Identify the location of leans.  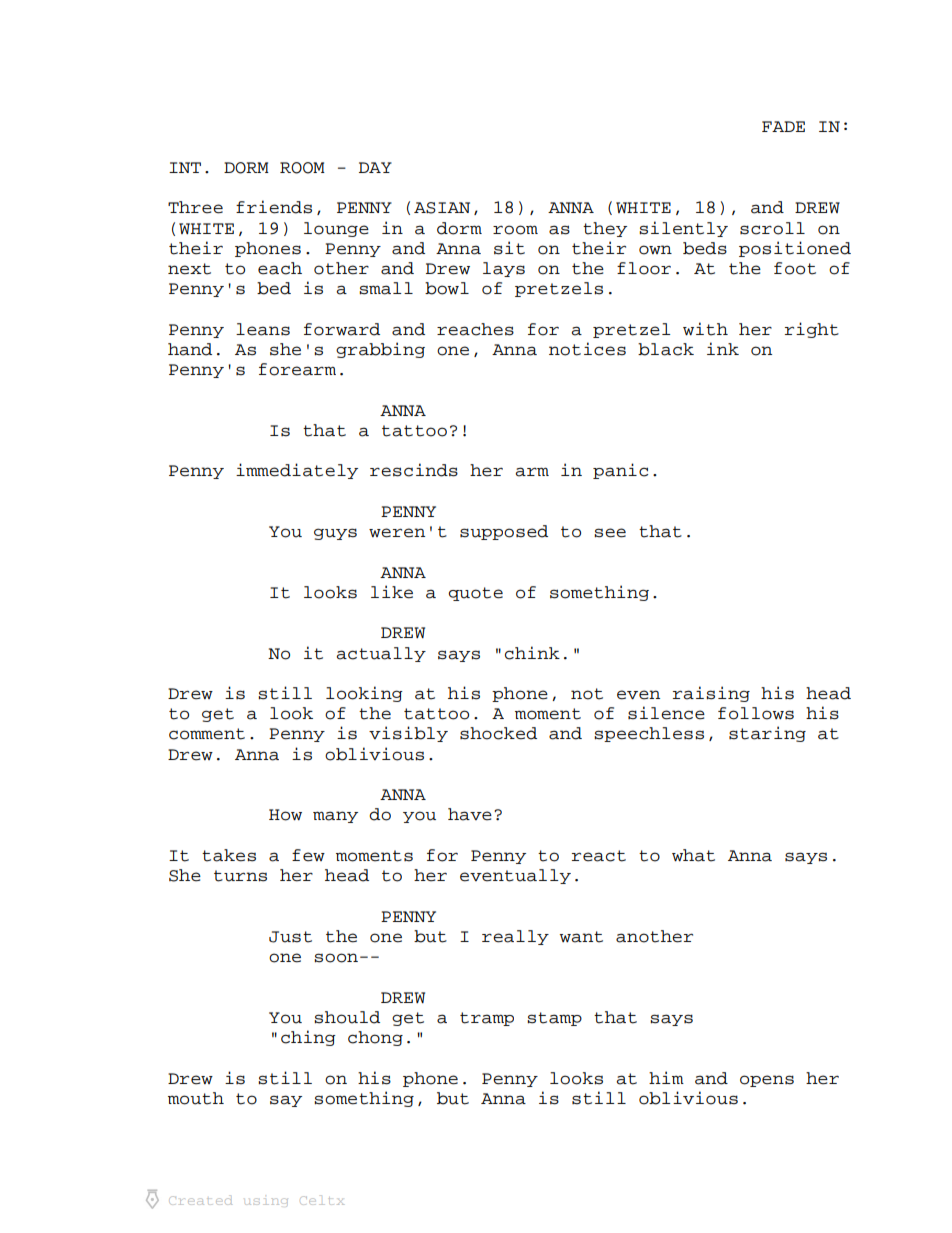
(263, 329).
